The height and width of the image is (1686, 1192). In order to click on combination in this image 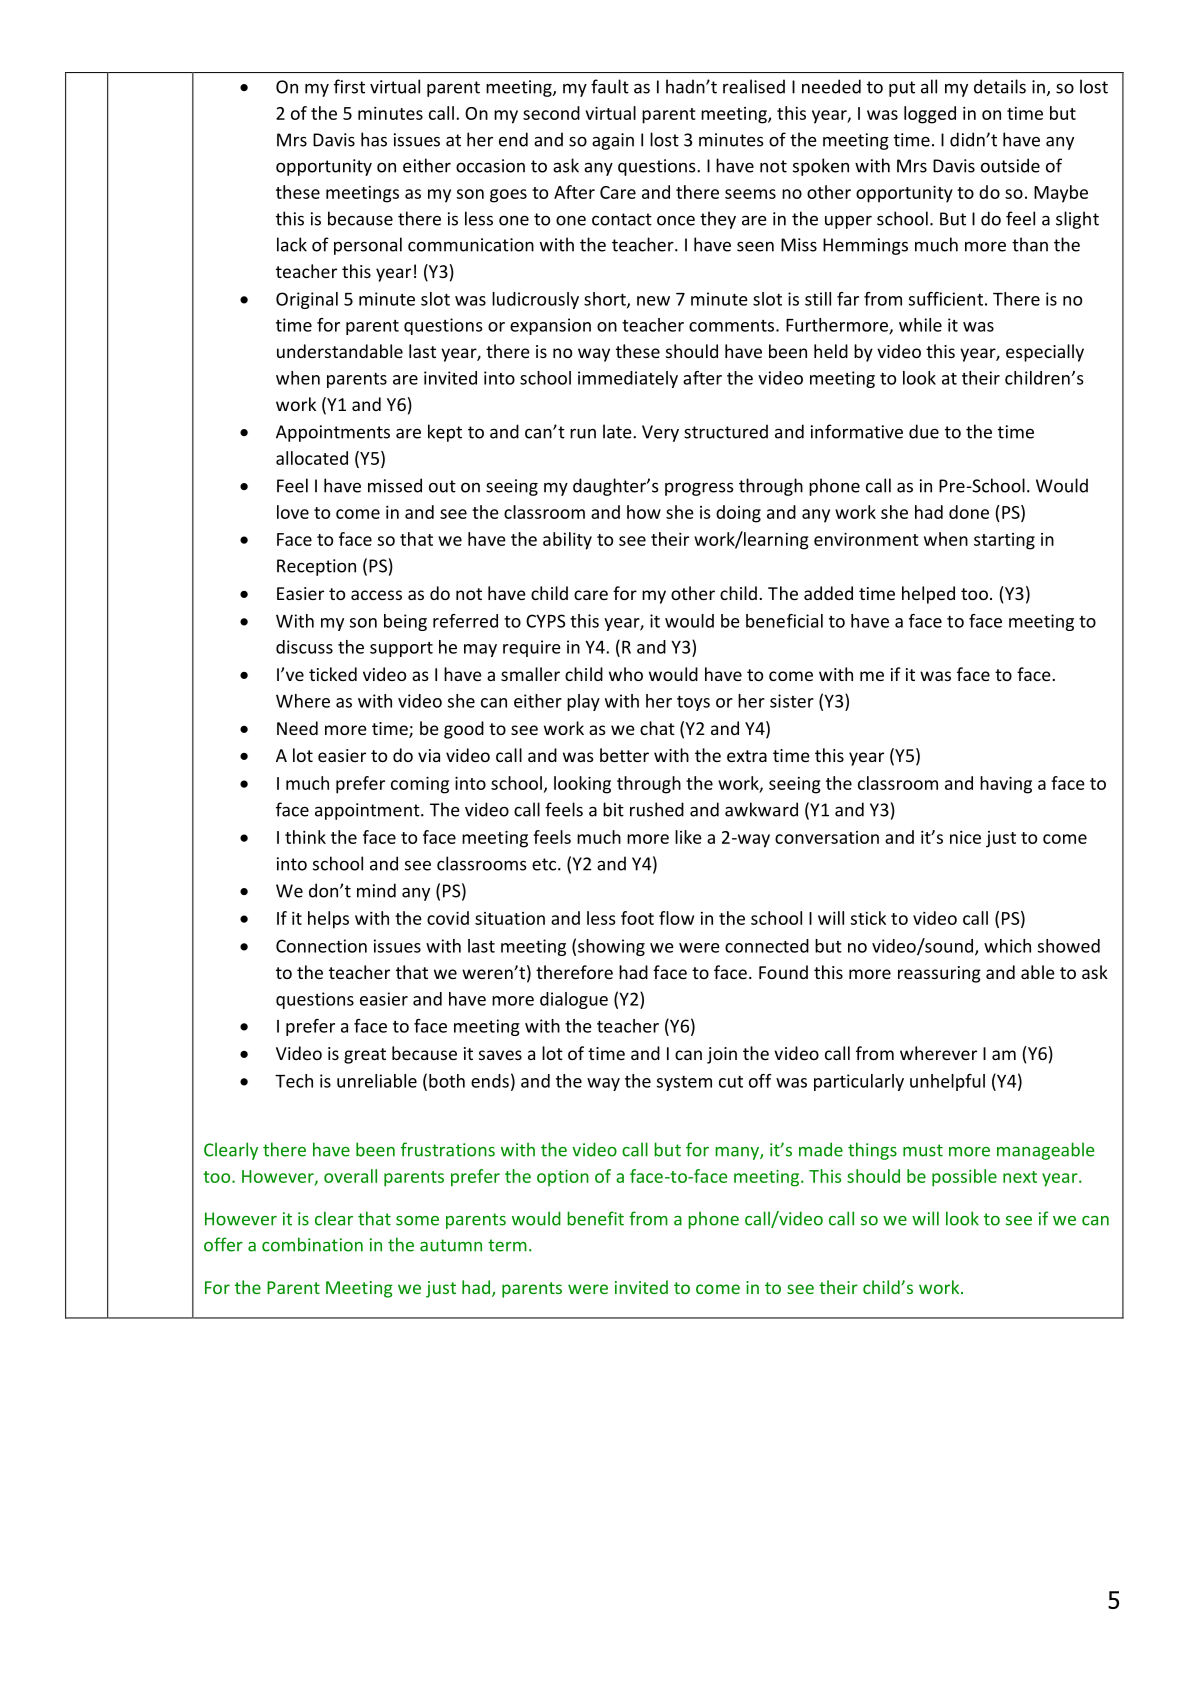, I will do `click(312, 1244)`.
